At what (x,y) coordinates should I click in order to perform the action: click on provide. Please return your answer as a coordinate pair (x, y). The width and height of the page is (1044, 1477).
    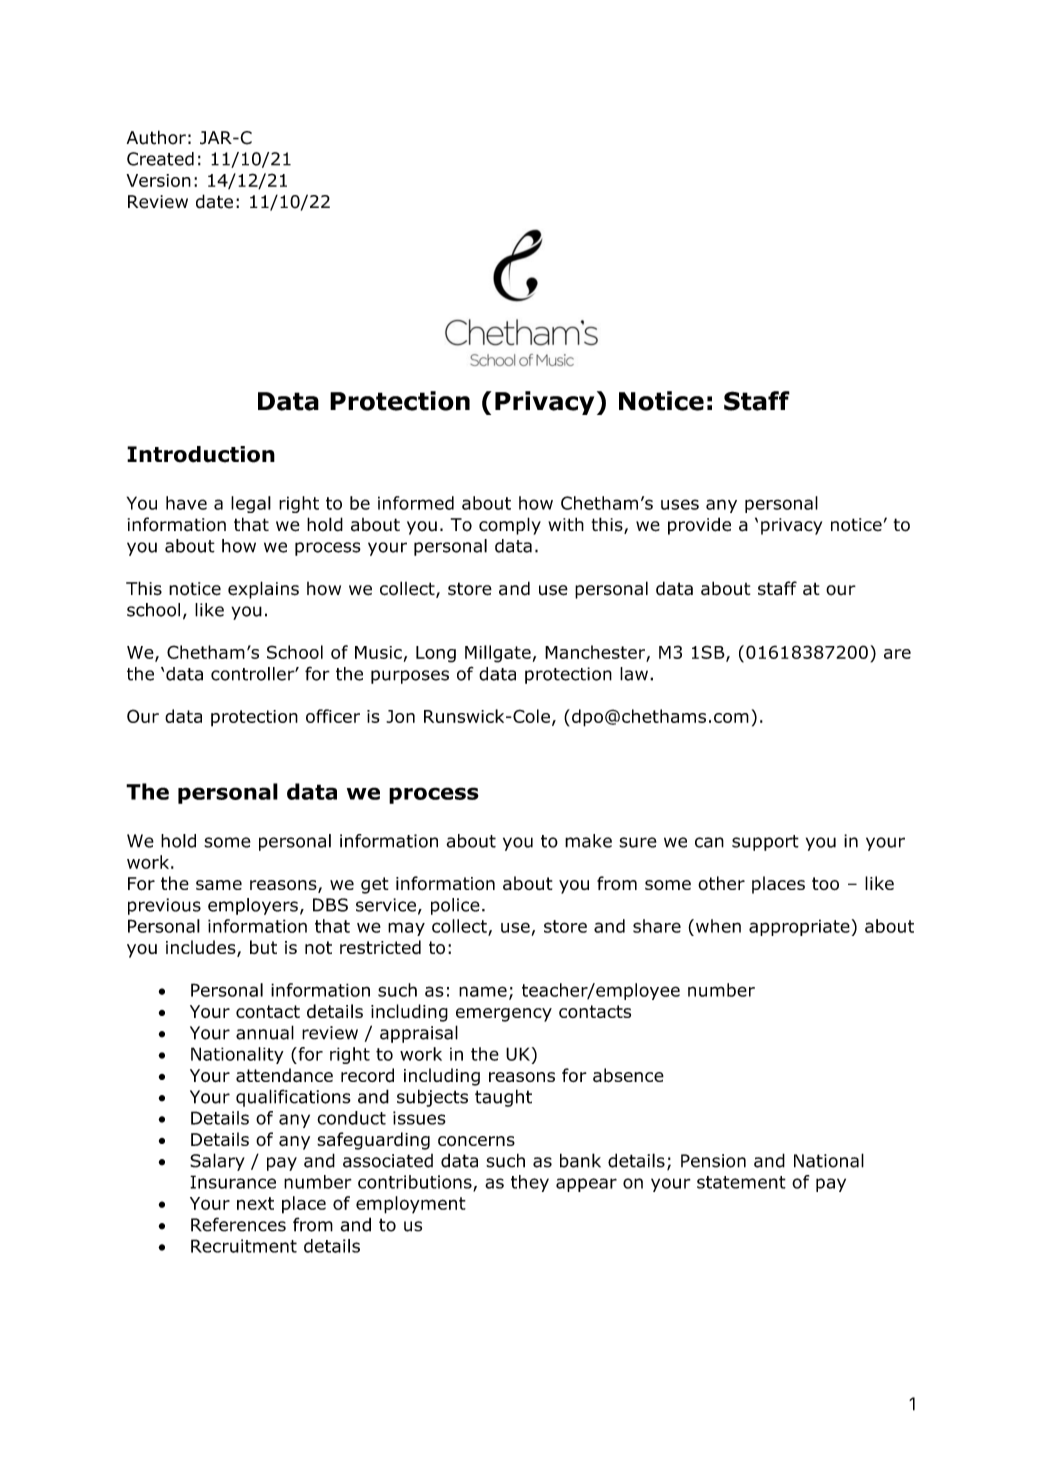
    Looking at the image, I should click on (699, 526).
